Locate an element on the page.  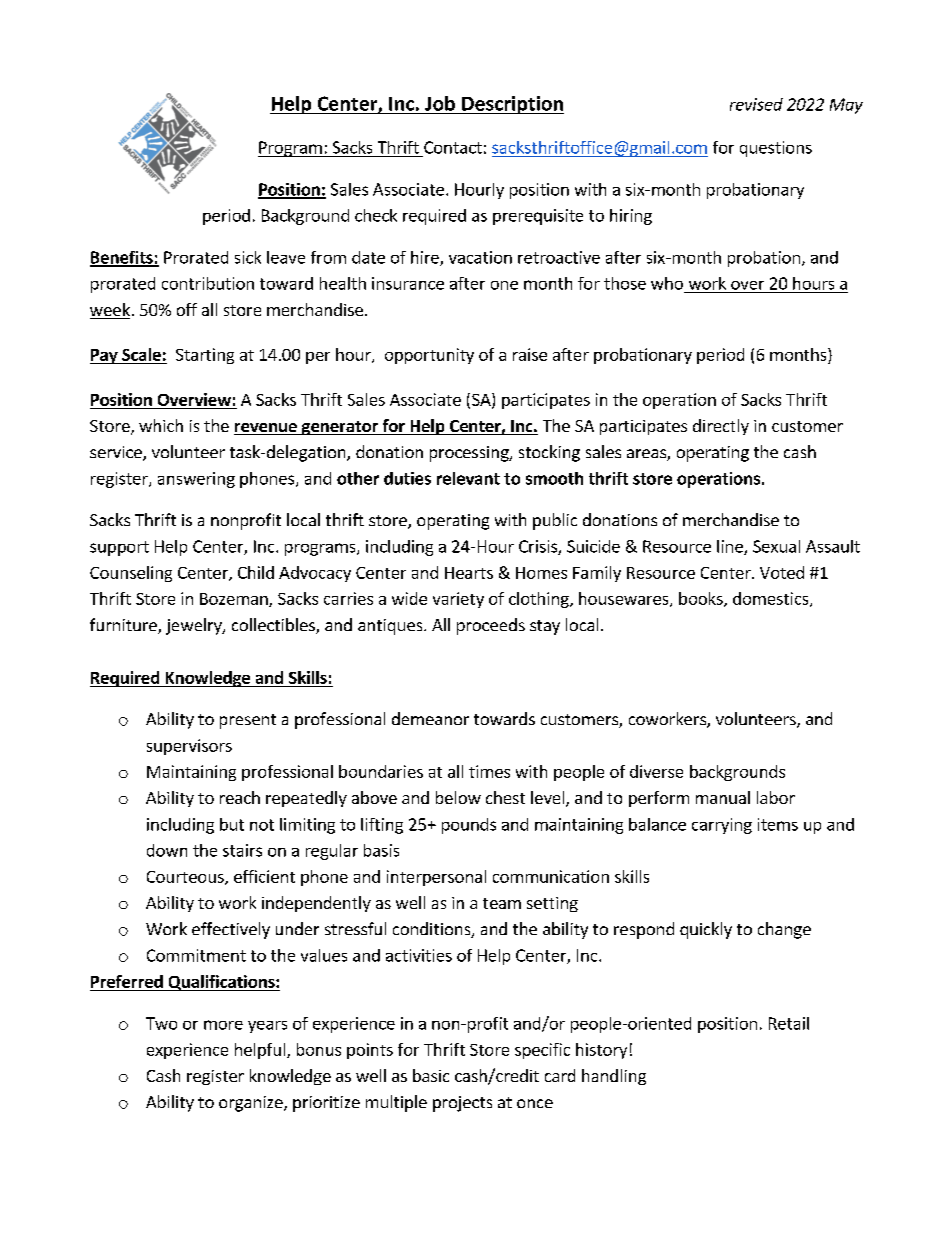
Starting is located at coordinates (205, 356).
